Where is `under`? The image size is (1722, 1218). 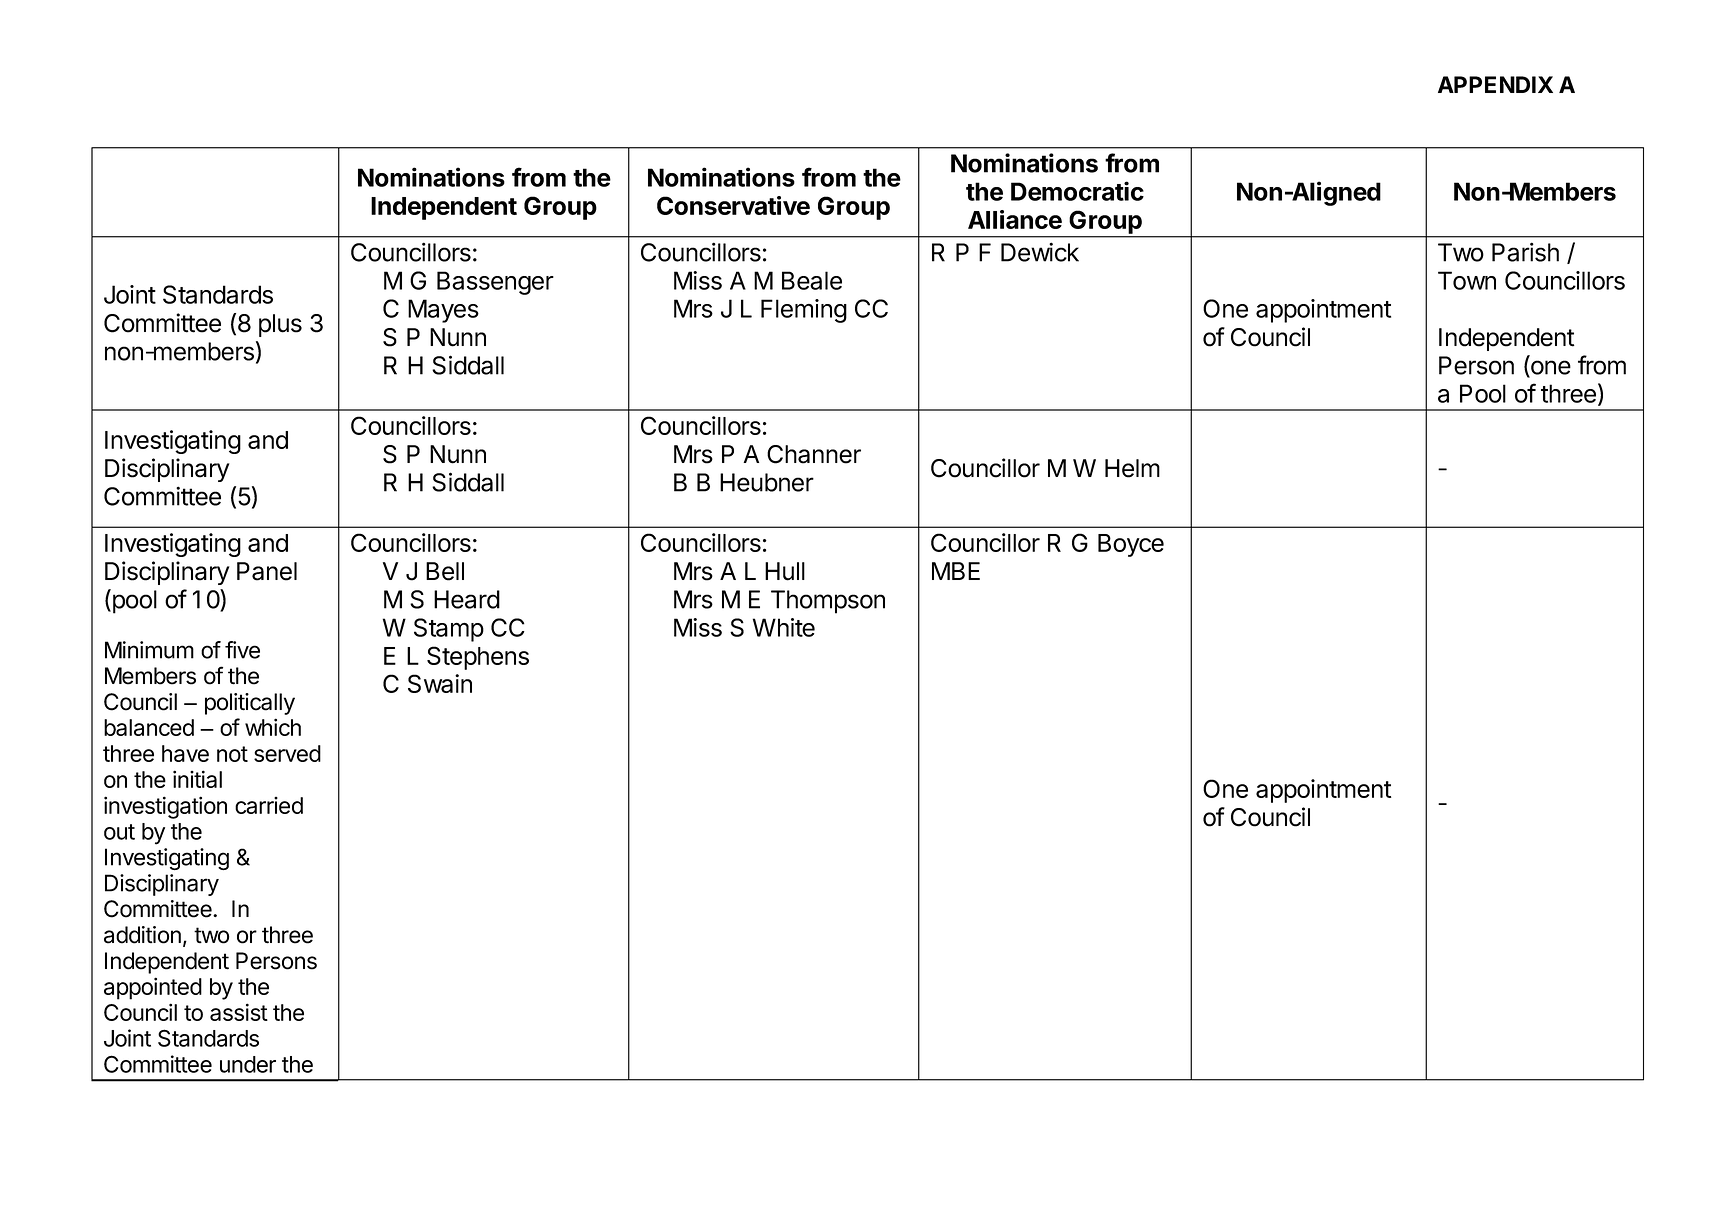
under is located at coordinates (248, 1064).
